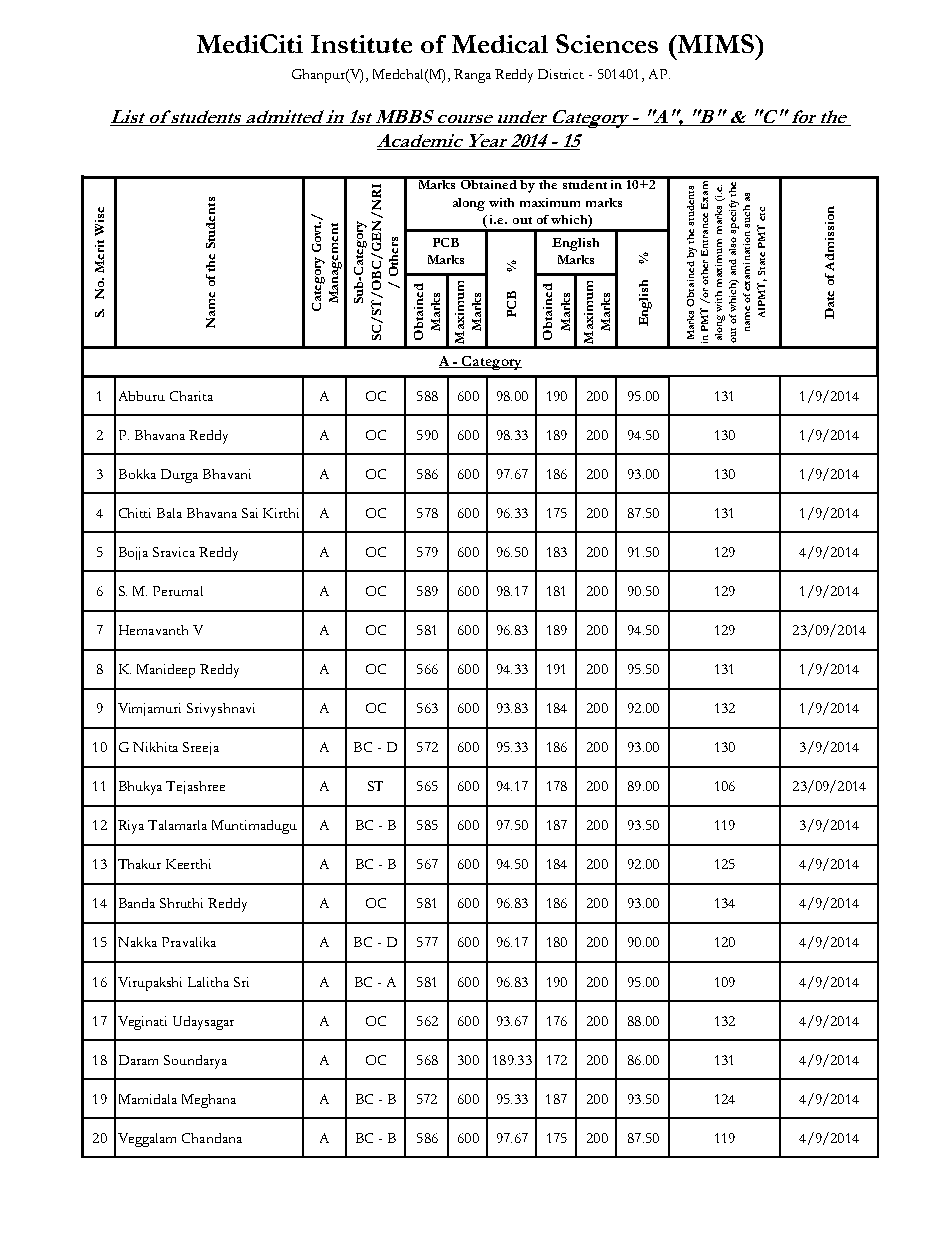 Image resolution: width=952 pixels, height=1233 pixels. What do you see at coordinates (361, 44) in the screenshot?
I see `Institute` at bounding box center [361, 44].
